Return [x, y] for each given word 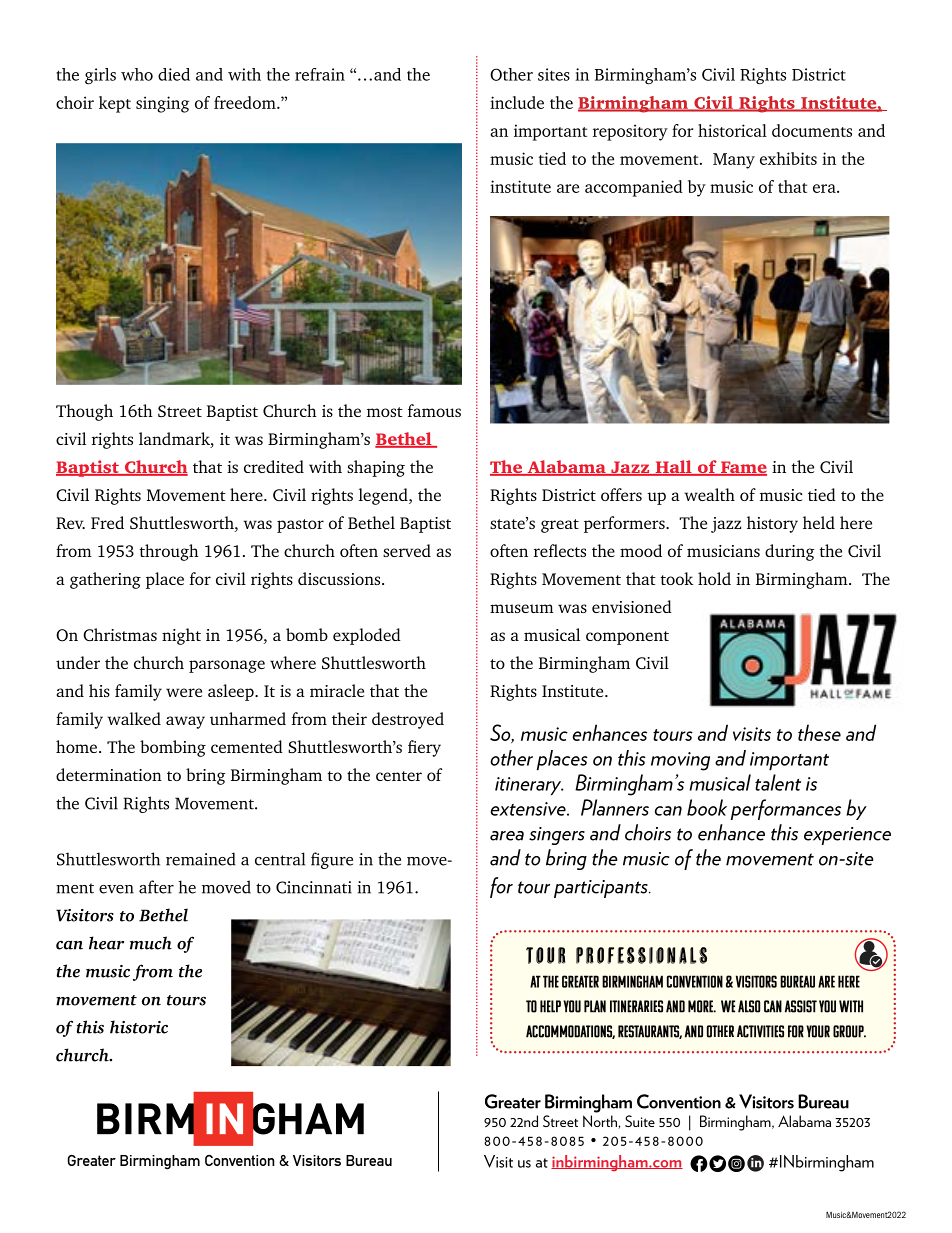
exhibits [788, 158]
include [517, 102]
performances [786, 809]
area [507, 836]
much [151, 943]
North [601, 1122]
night [181, 636]
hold [714, 578]
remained [201, 859]
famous [434, 410]
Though [84, 412]
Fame [743, 468]
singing [162, 104]
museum [522, 608]
